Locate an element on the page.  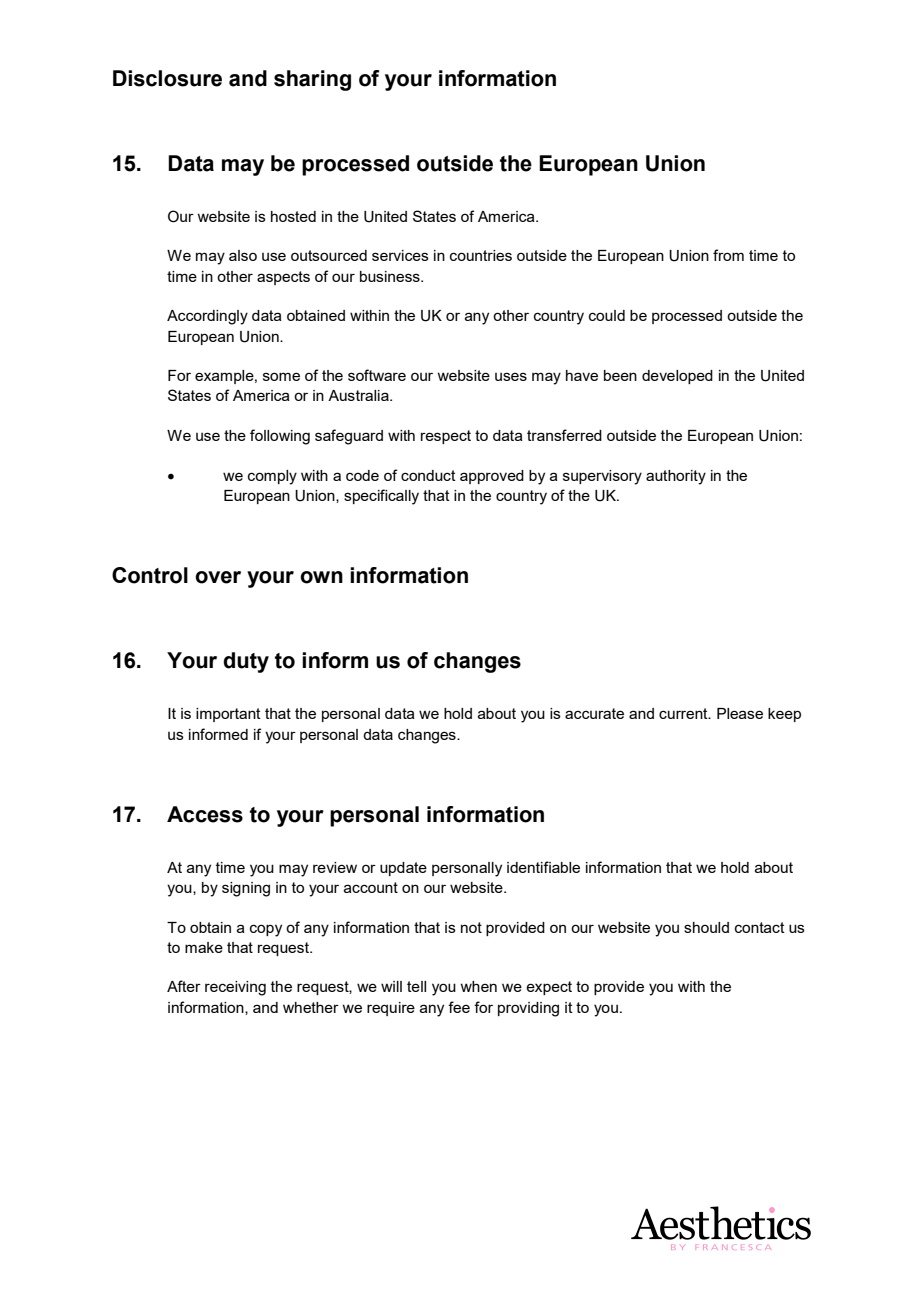
Disclosure is located at coordinates (167, 78).
